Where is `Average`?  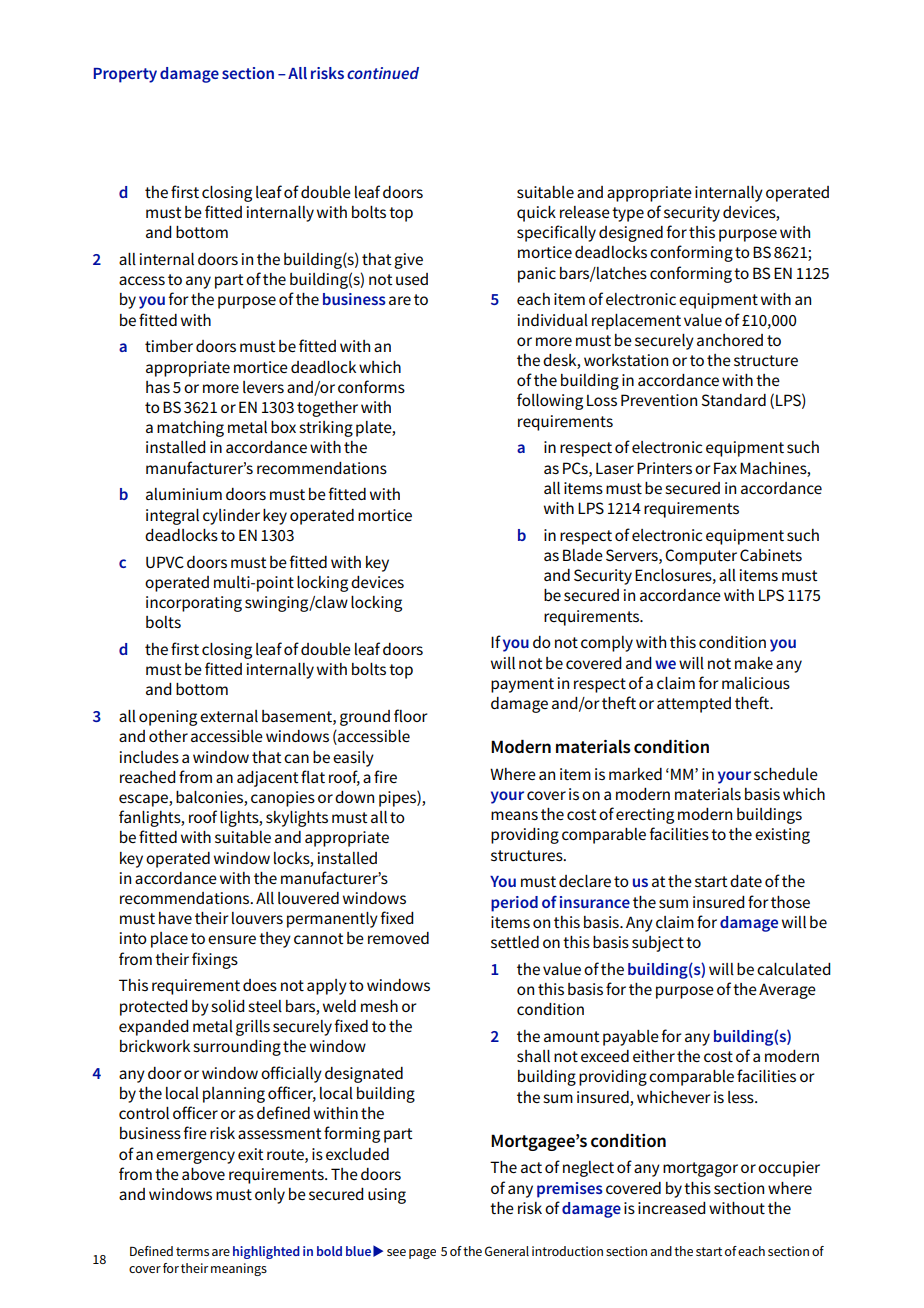 Average is located at coordinates (787, 991).
